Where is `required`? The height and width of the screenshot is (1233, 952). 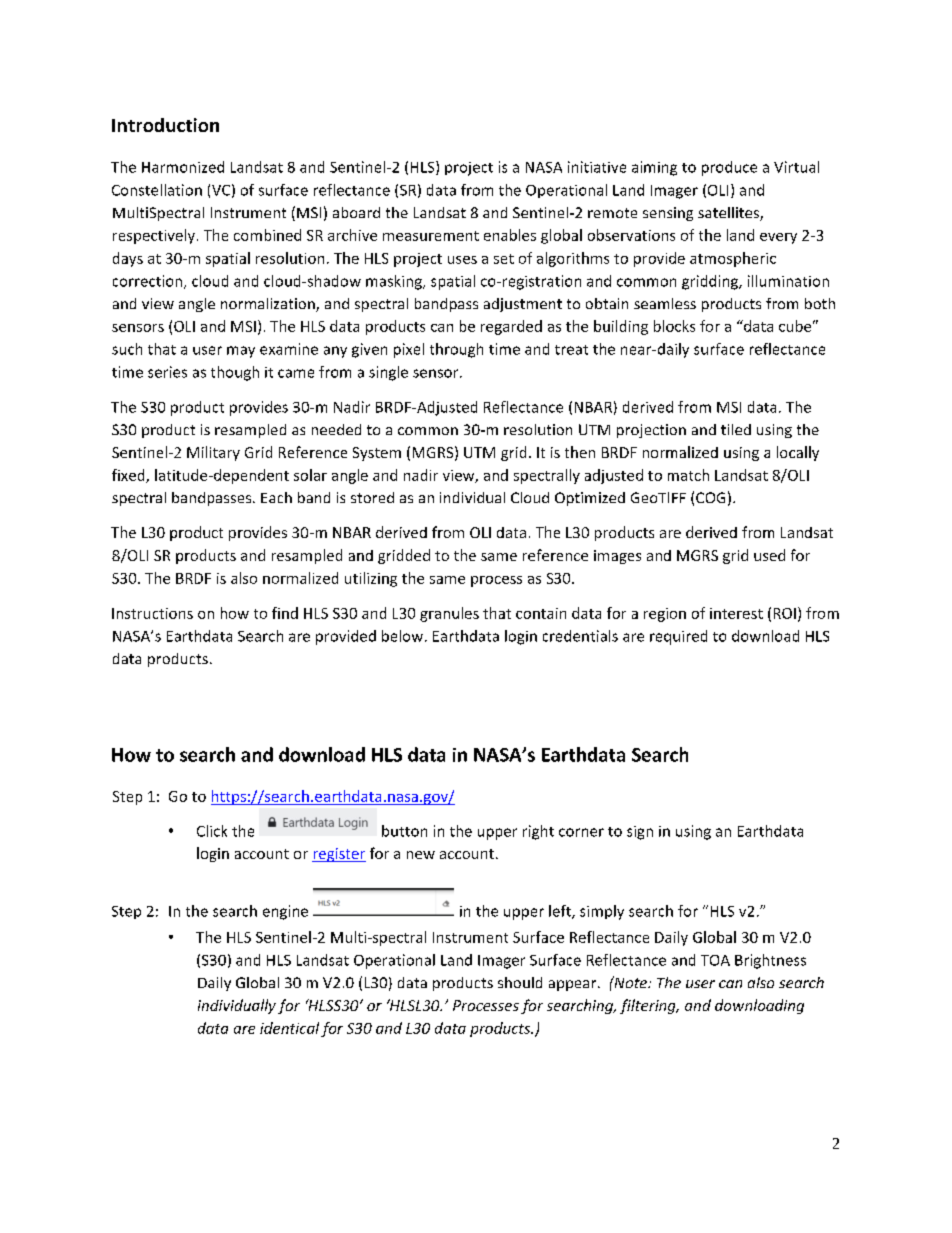
required is located at coordinates (678, 637).
